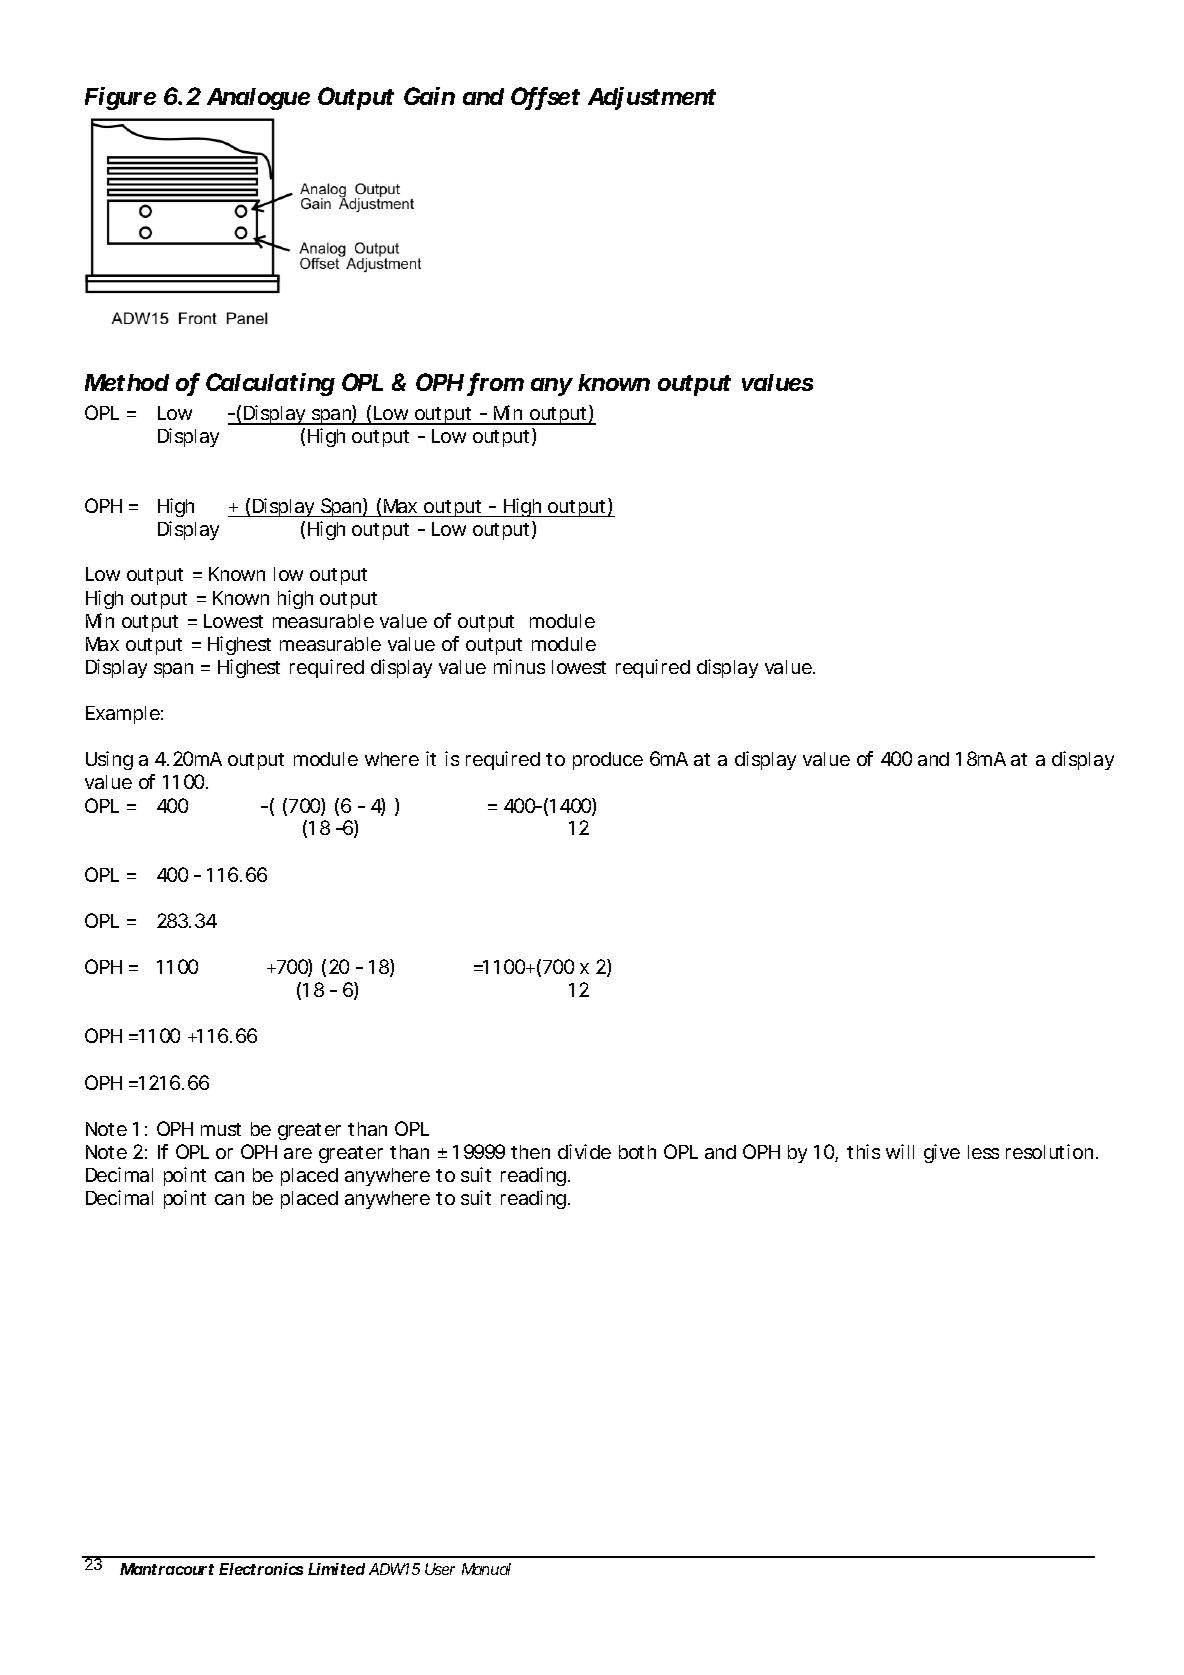  Describe the element at coordinates (258, 99) in the screenshot. I see `Analogue` at that location.
